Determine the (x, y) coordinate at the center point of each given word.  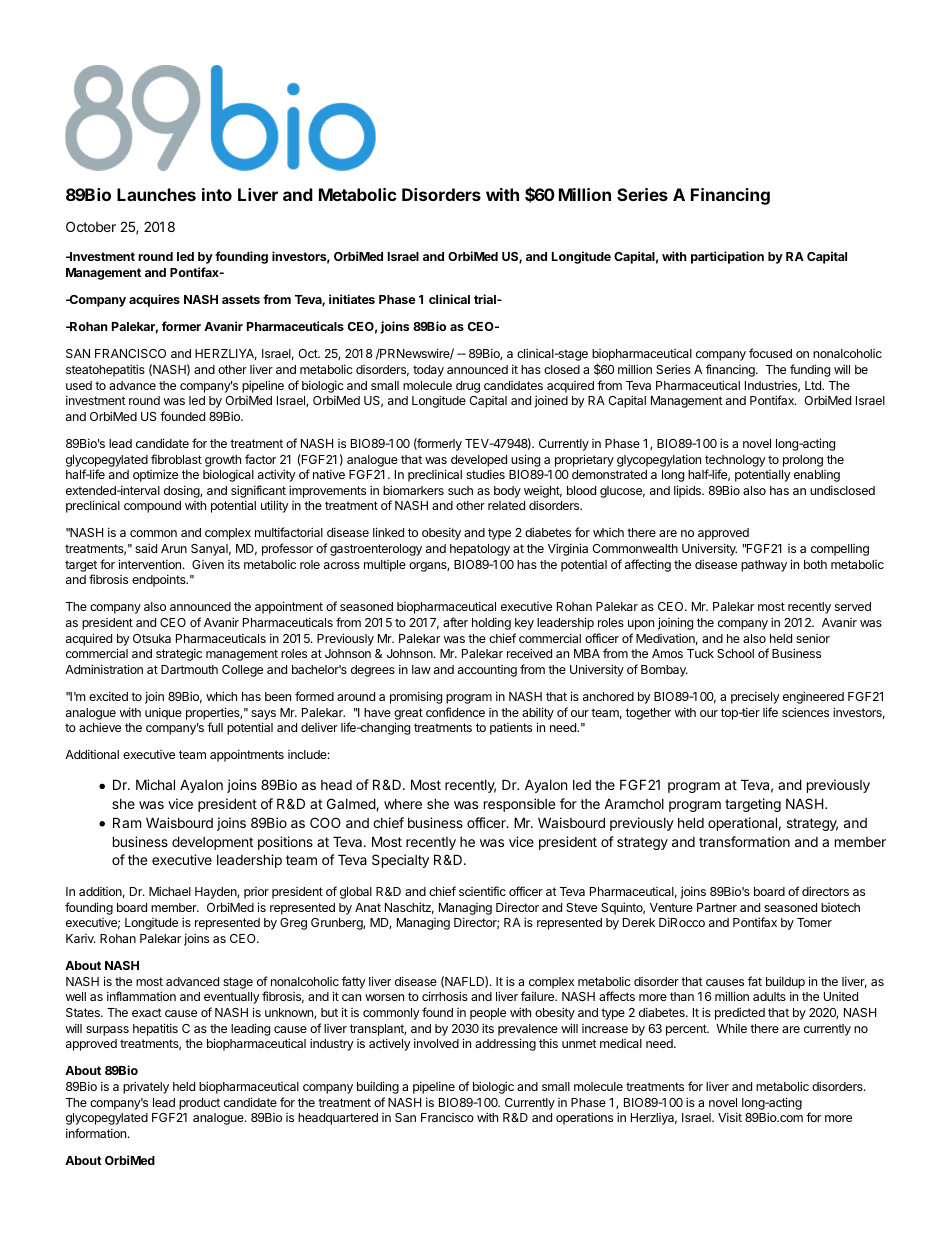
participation (727, 257)
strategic (179, 654)
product (199, 1104)
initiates (352, 299)
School (735, 653)
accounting (487, 671)
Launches (156, 194)
